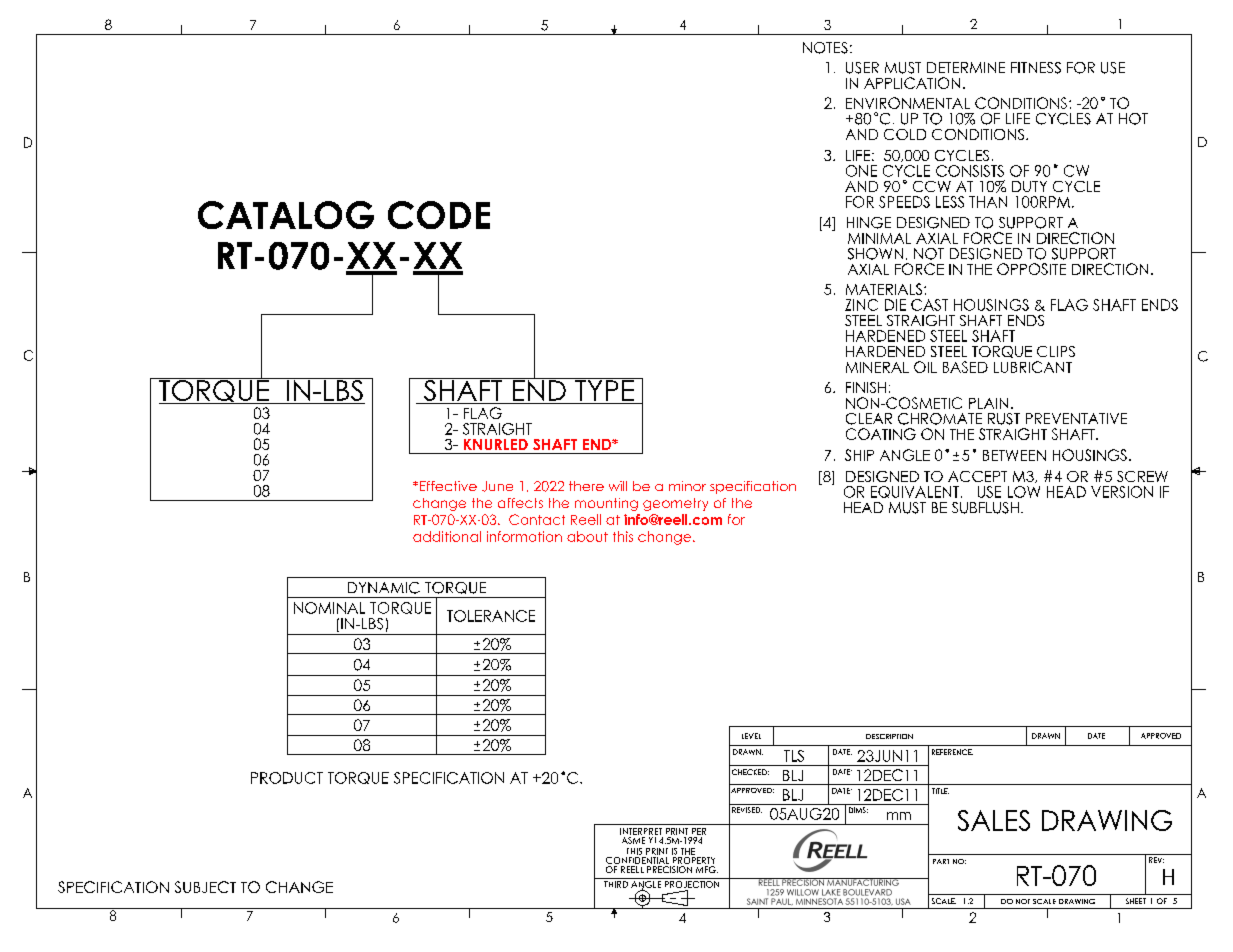  I want to click on SUBJECT, so click(205, 887).
